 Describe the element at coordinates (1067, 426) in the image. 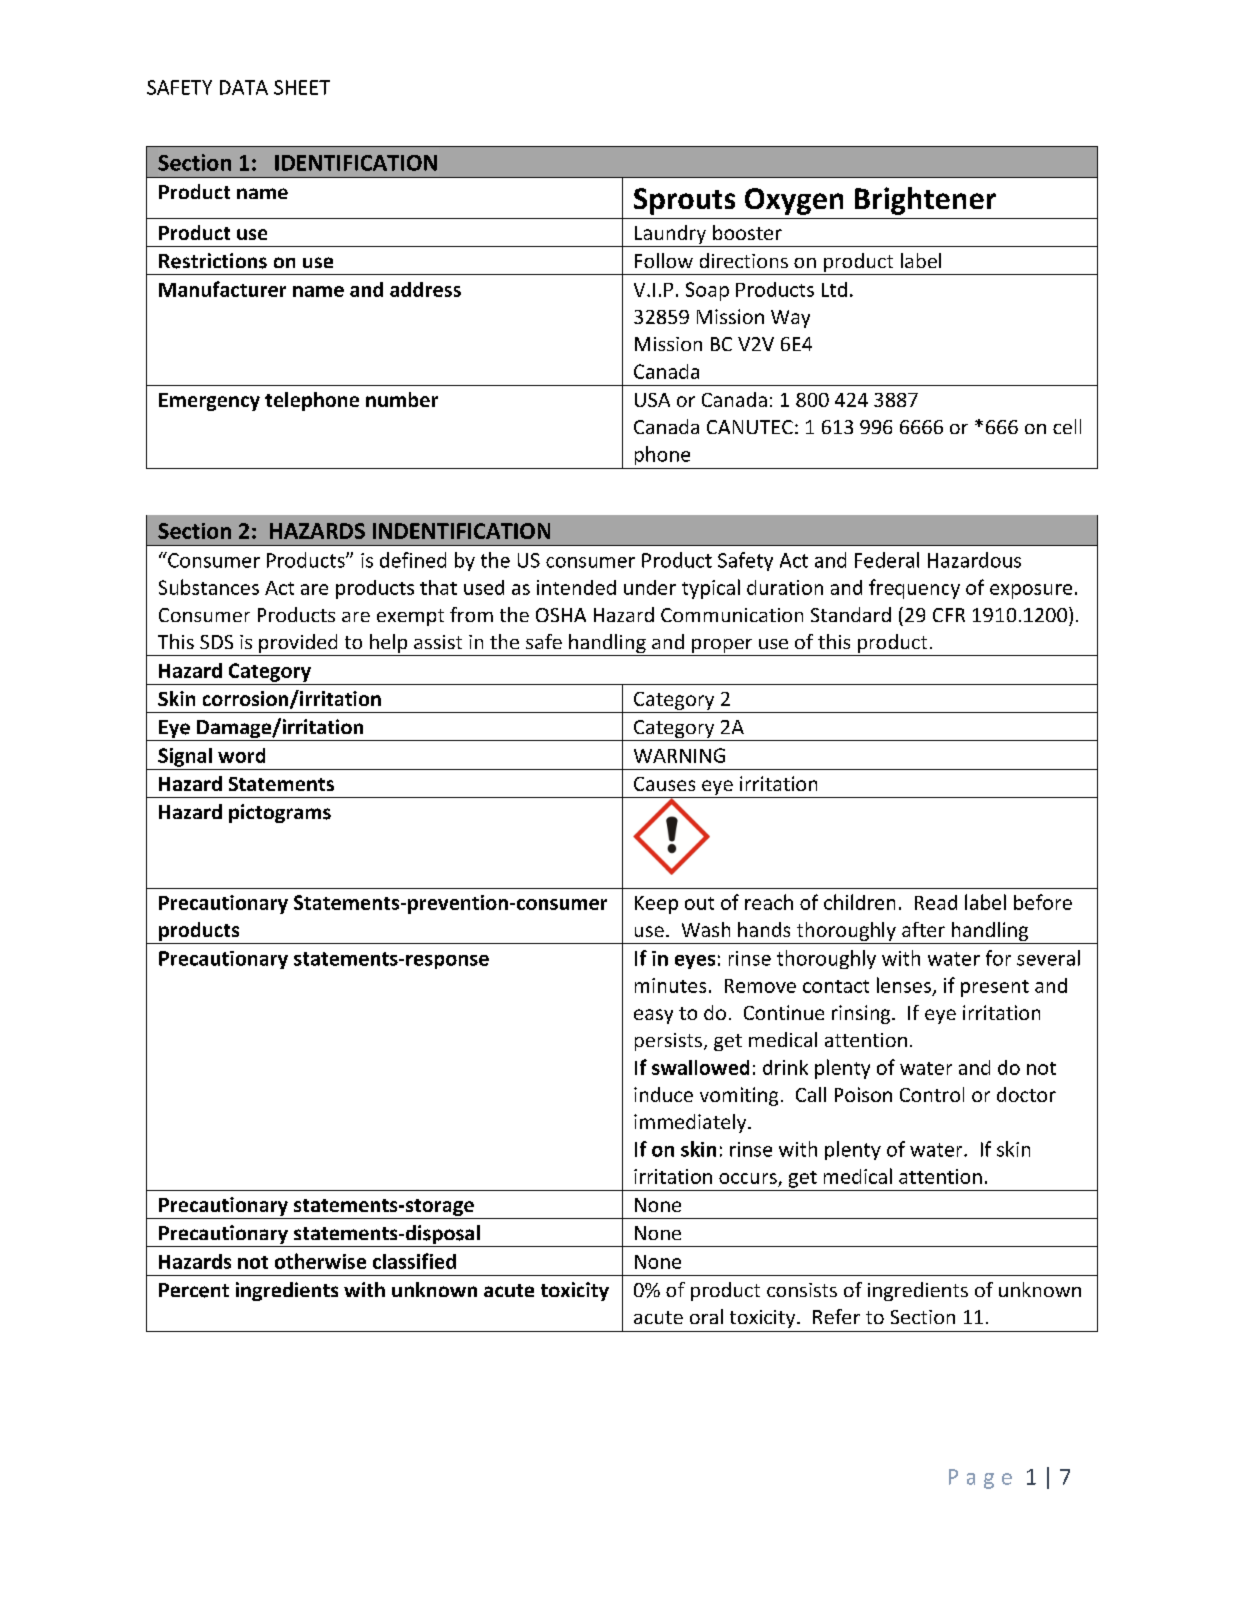

I see `cell` at that location.
